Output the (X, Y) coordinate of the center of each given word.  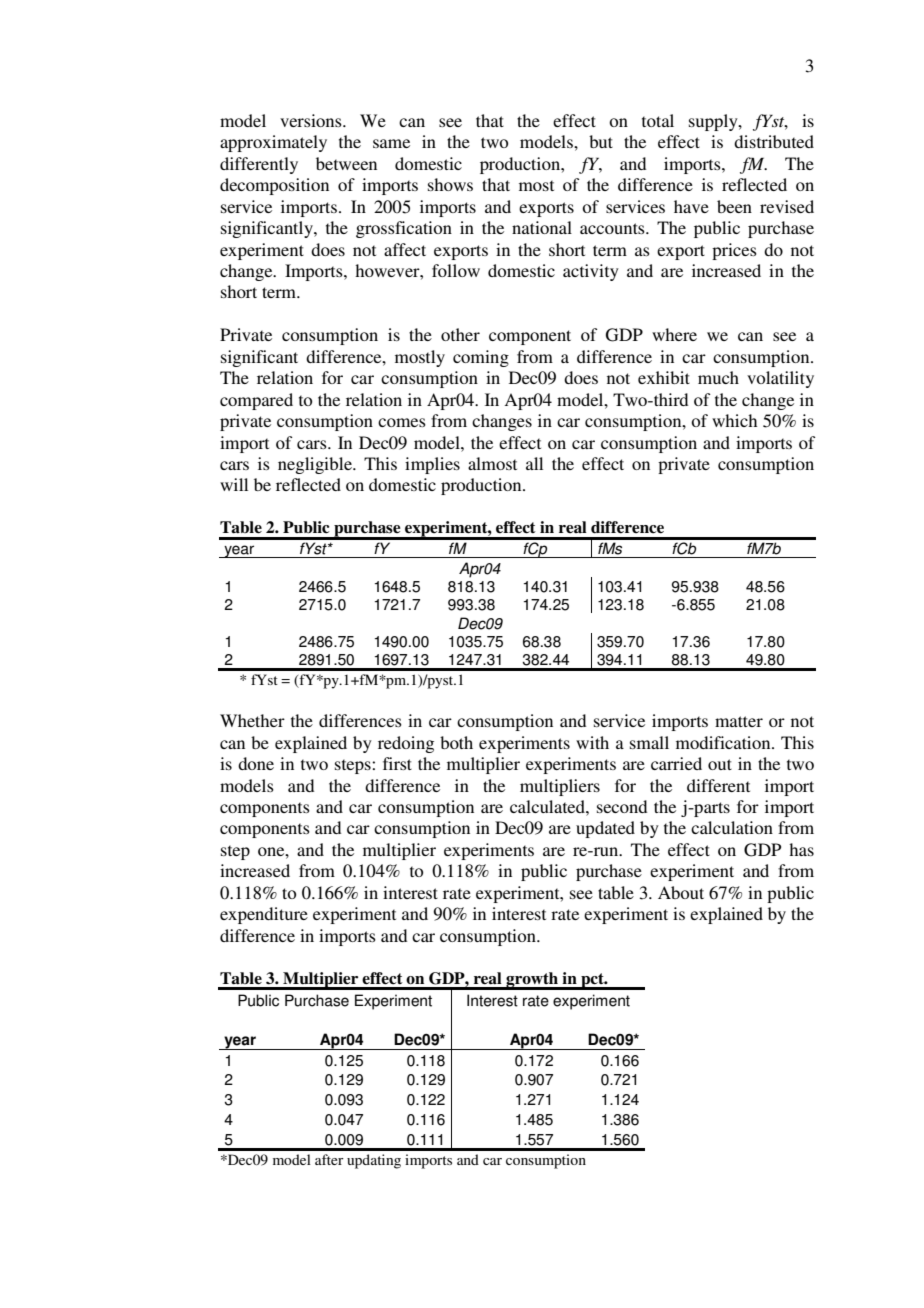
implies (432, 465)
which (734, 420)
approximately (273, 143)
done (256, 763)
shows (450, 184)
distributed (774, 141)
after (329, 1159)
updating (374, 1161)
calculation (732, 827)
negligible (316, 465)
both (456, 742)
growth (532, 981)
